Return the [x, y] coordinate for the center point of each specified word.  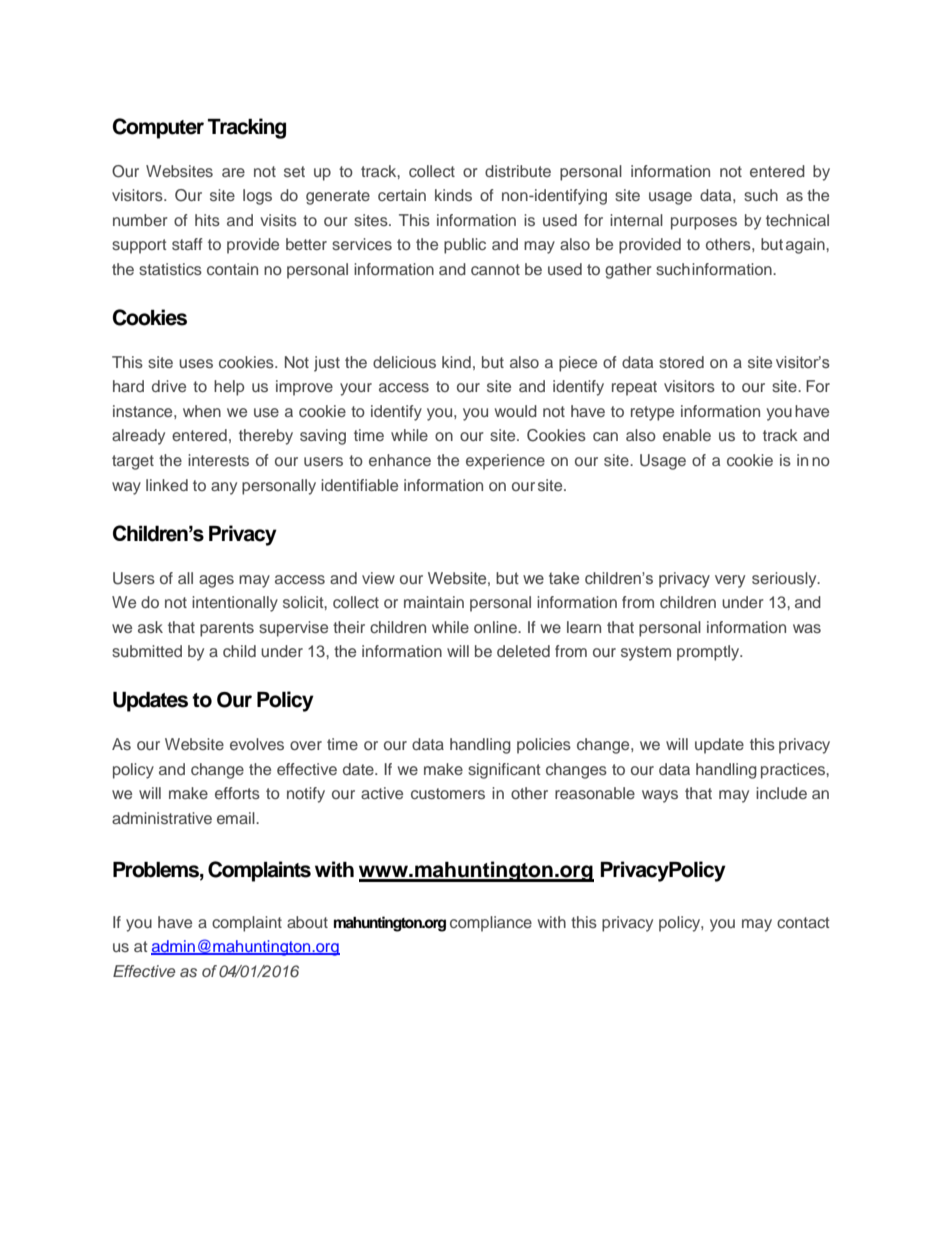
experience [505, 462]
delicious [404, 362]
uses [196, 363]
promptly [709, 653]
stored [681, 362]
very [730, 581]
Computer [158, 128]
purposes [704, 223]
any [224, 488]
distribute [518, 171]
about [307, 922]
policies [544, 746]
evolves [257, 744]
